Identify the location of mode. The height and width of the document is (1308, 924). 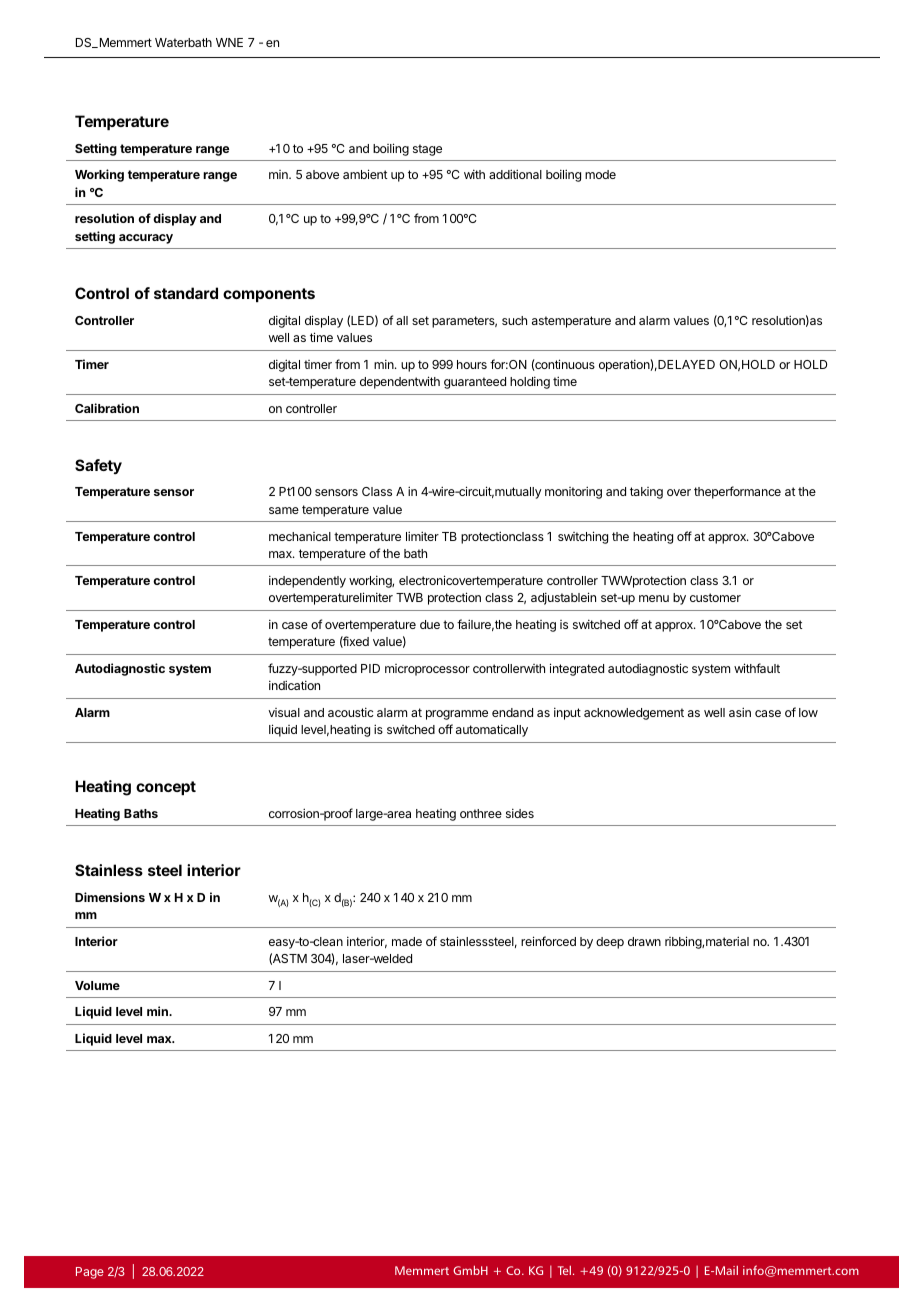
(600, 174).
